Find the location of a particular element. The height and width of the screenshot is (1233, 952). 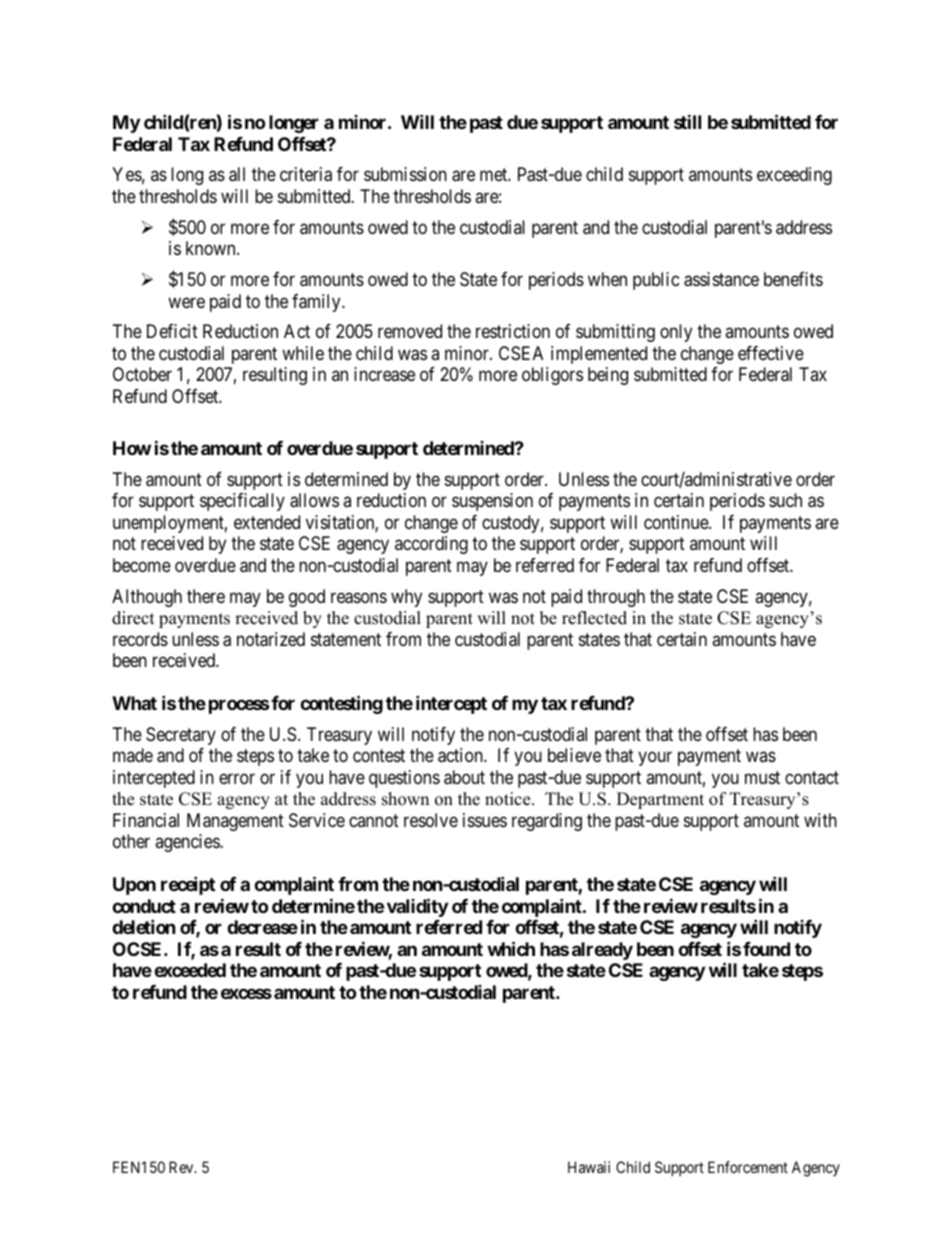

exceeding is located at coordinates (794, 176).
